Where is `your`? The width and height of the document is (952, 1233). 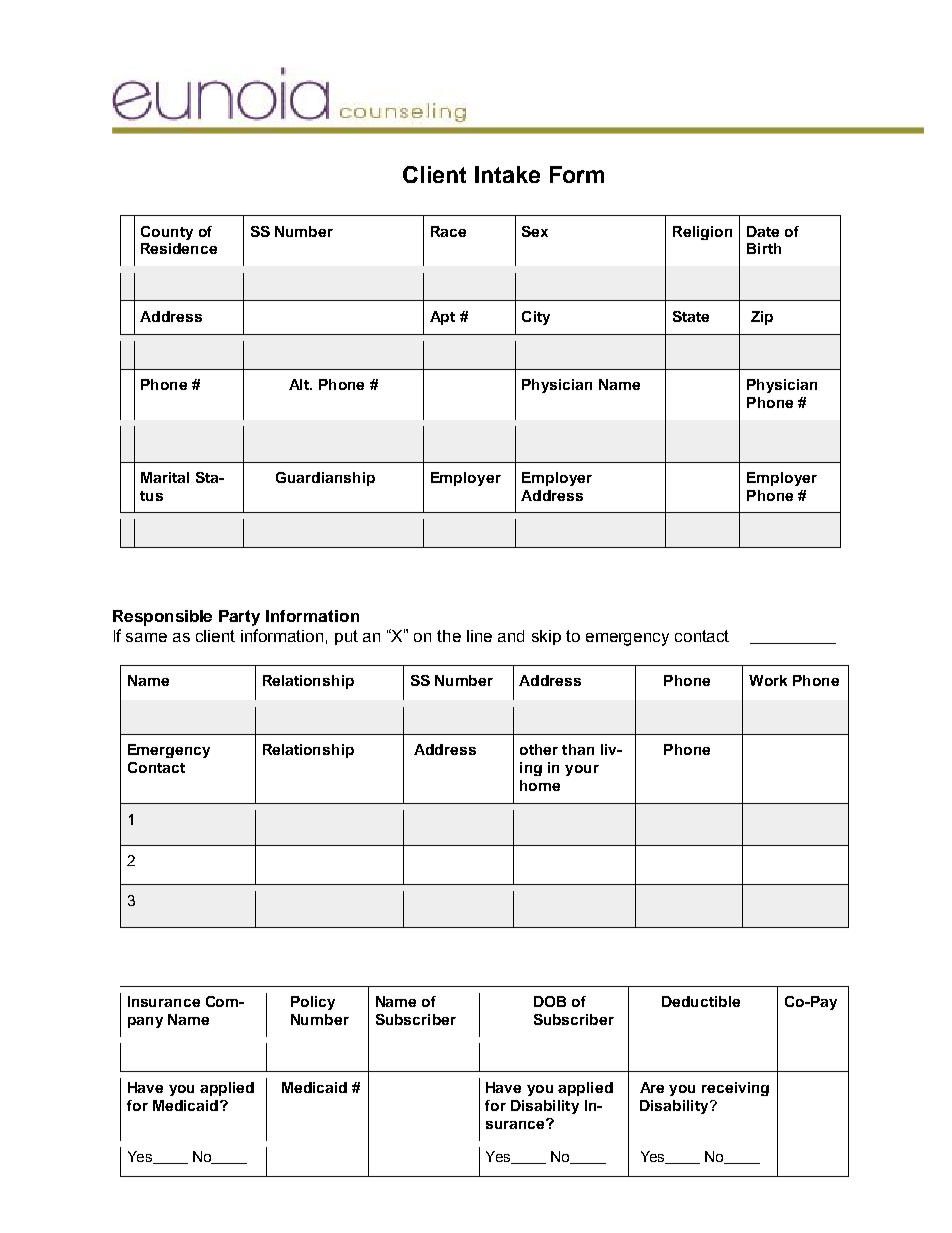 your is located at coordinates (582, 770).
